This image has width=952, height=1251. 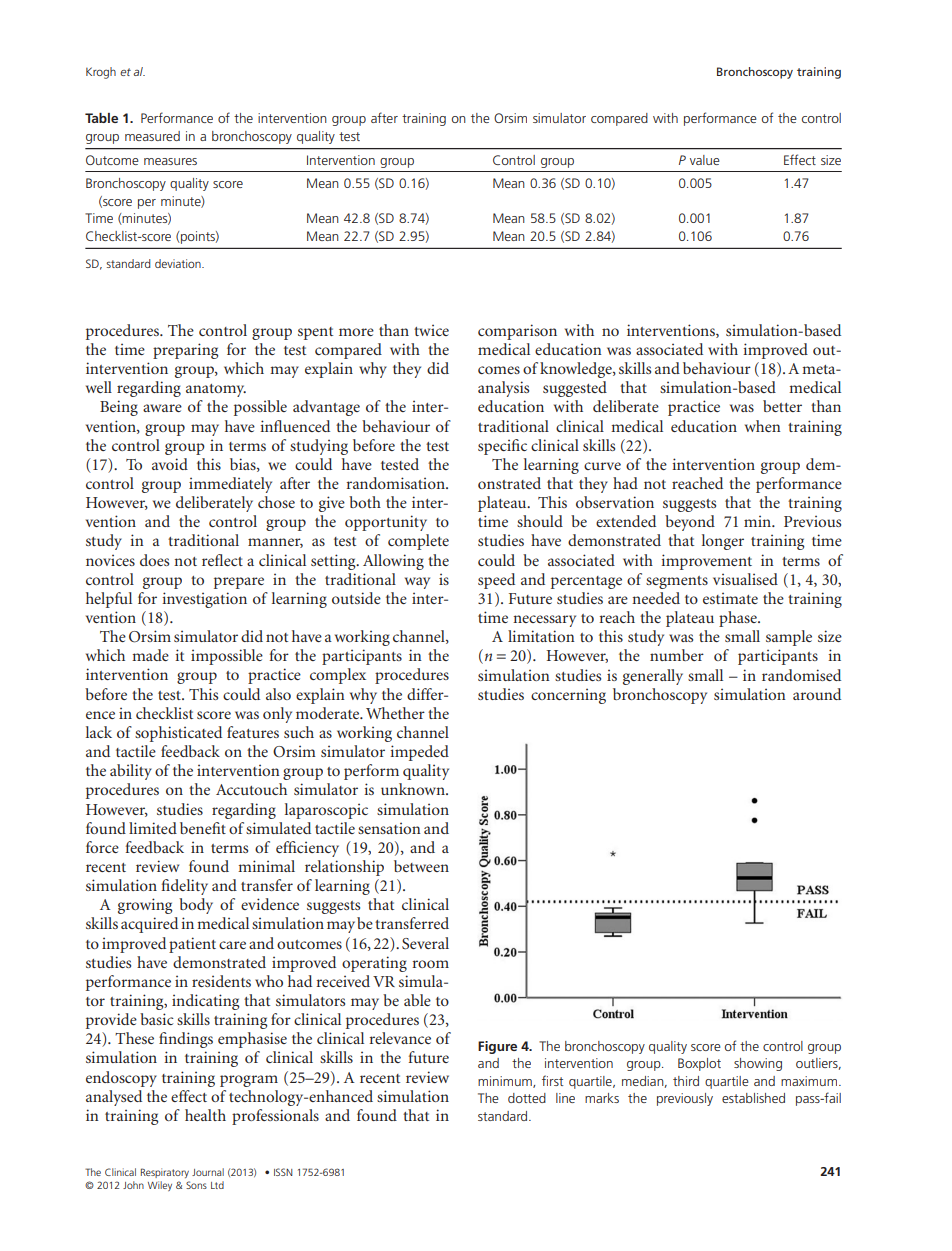 What do you see at coordinates (396, 483) in the image?
I see `randomisation` at bounding box center [396, 483].
